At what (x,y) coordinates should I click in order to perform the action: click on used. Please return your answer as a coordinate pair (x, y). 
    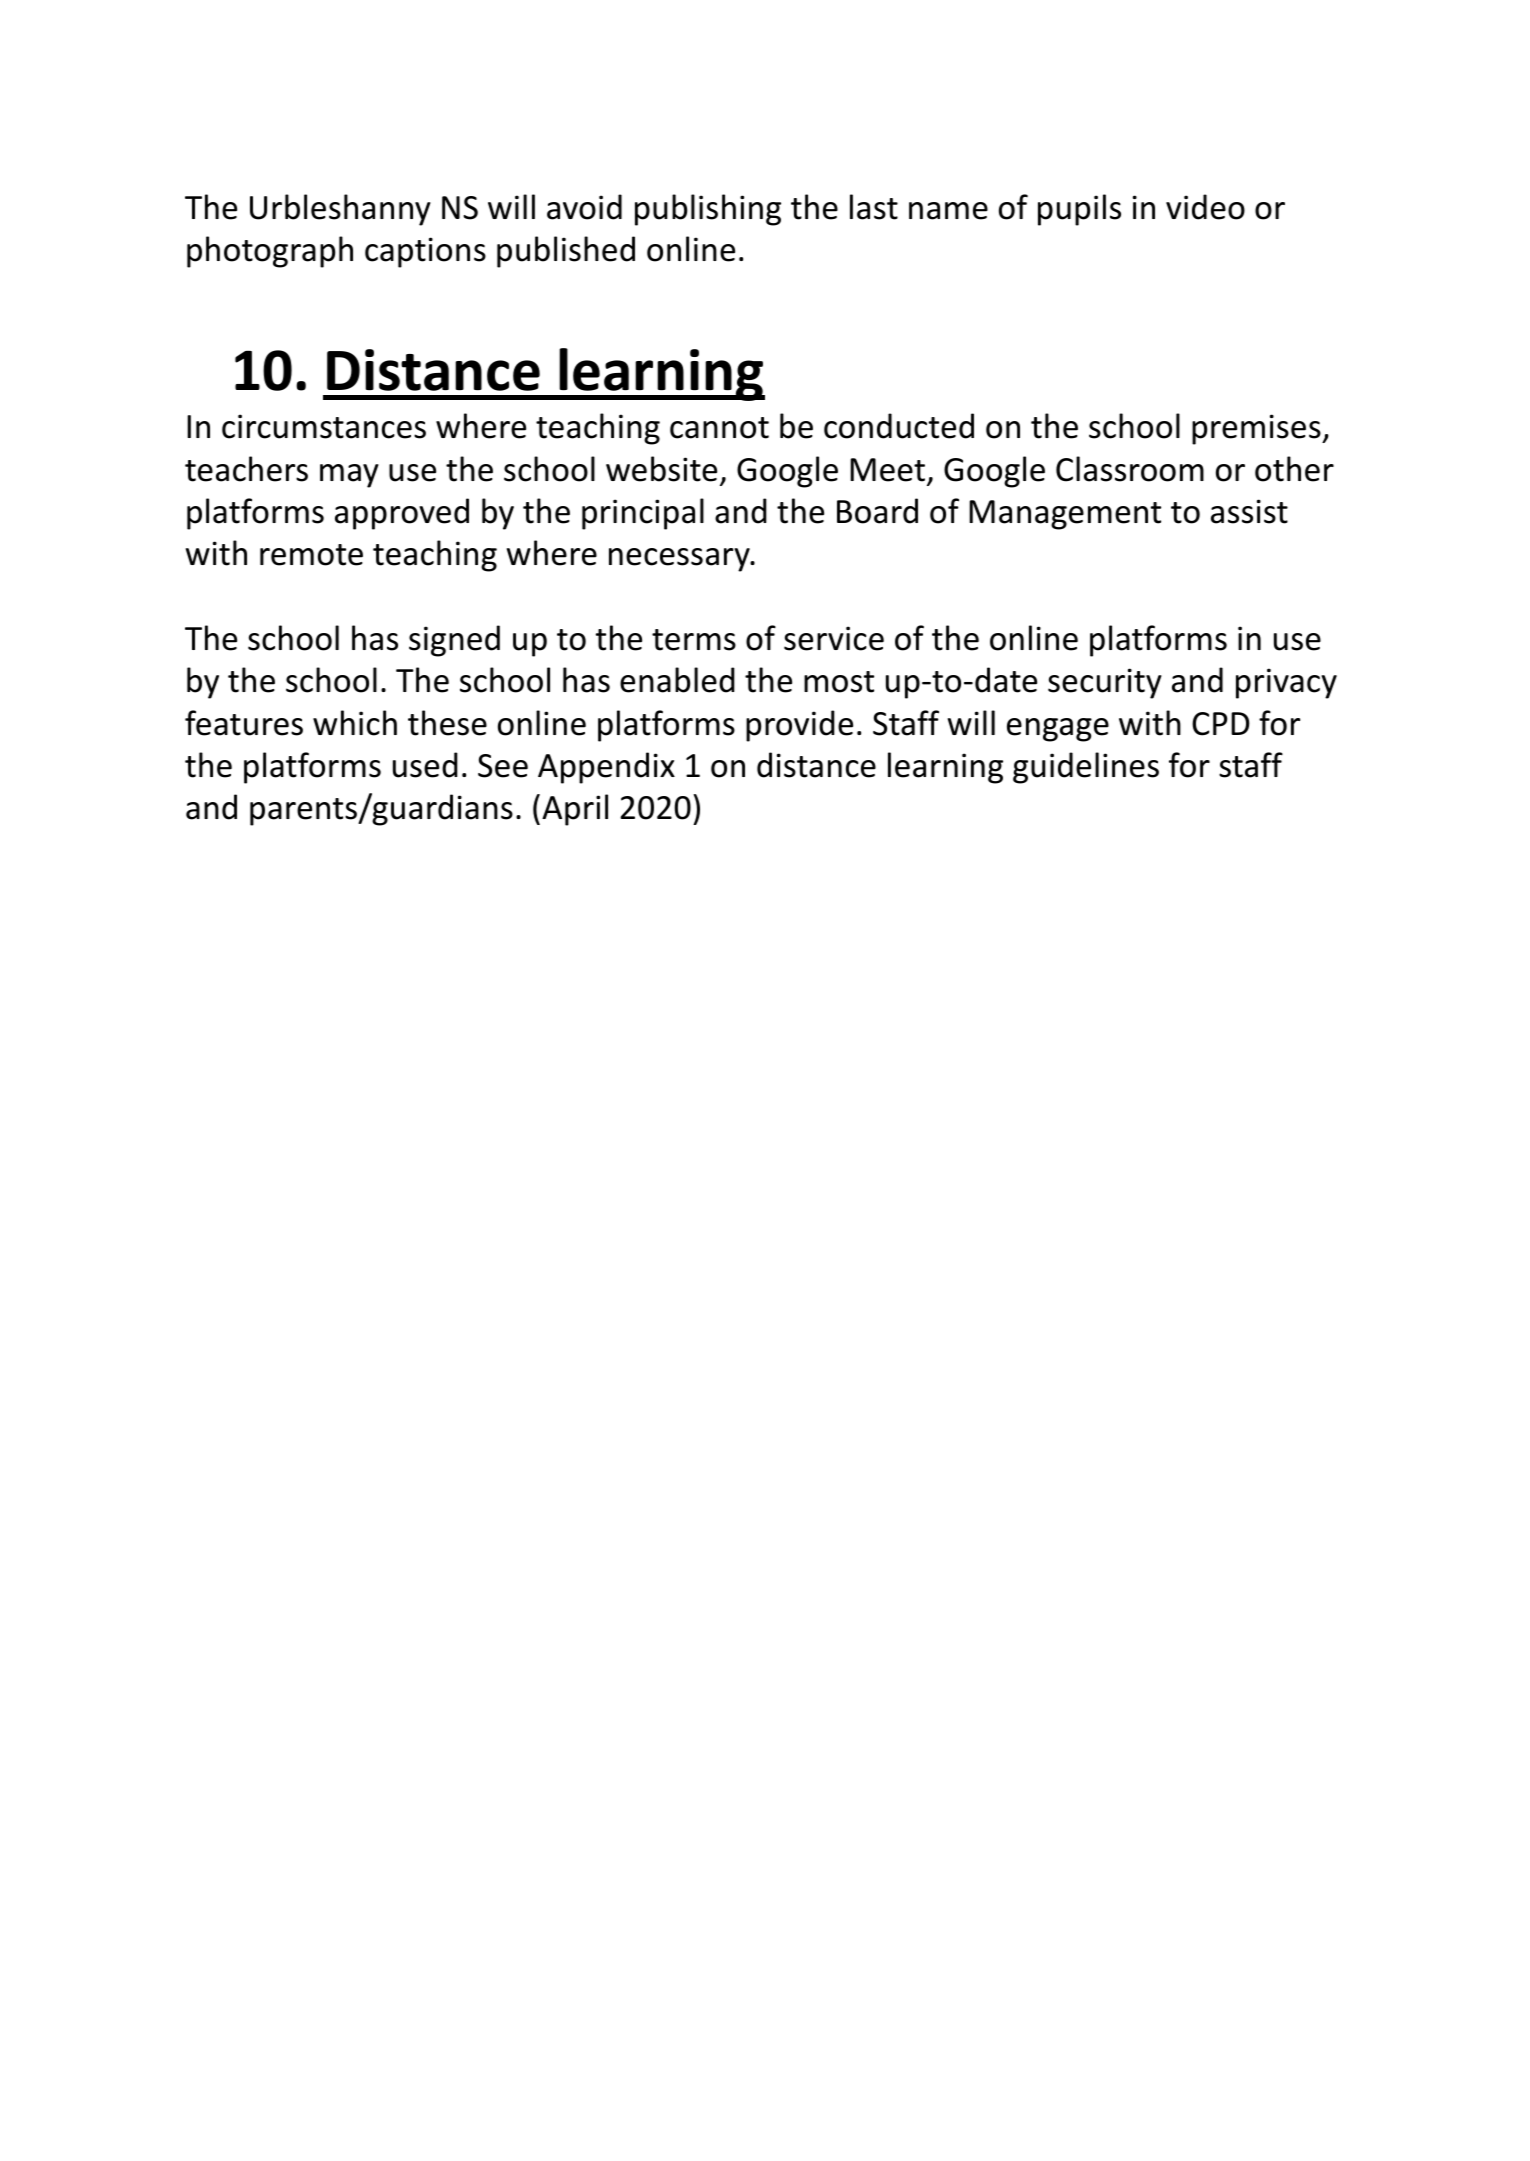
    Looking at the image, I should click on (425, 765).
